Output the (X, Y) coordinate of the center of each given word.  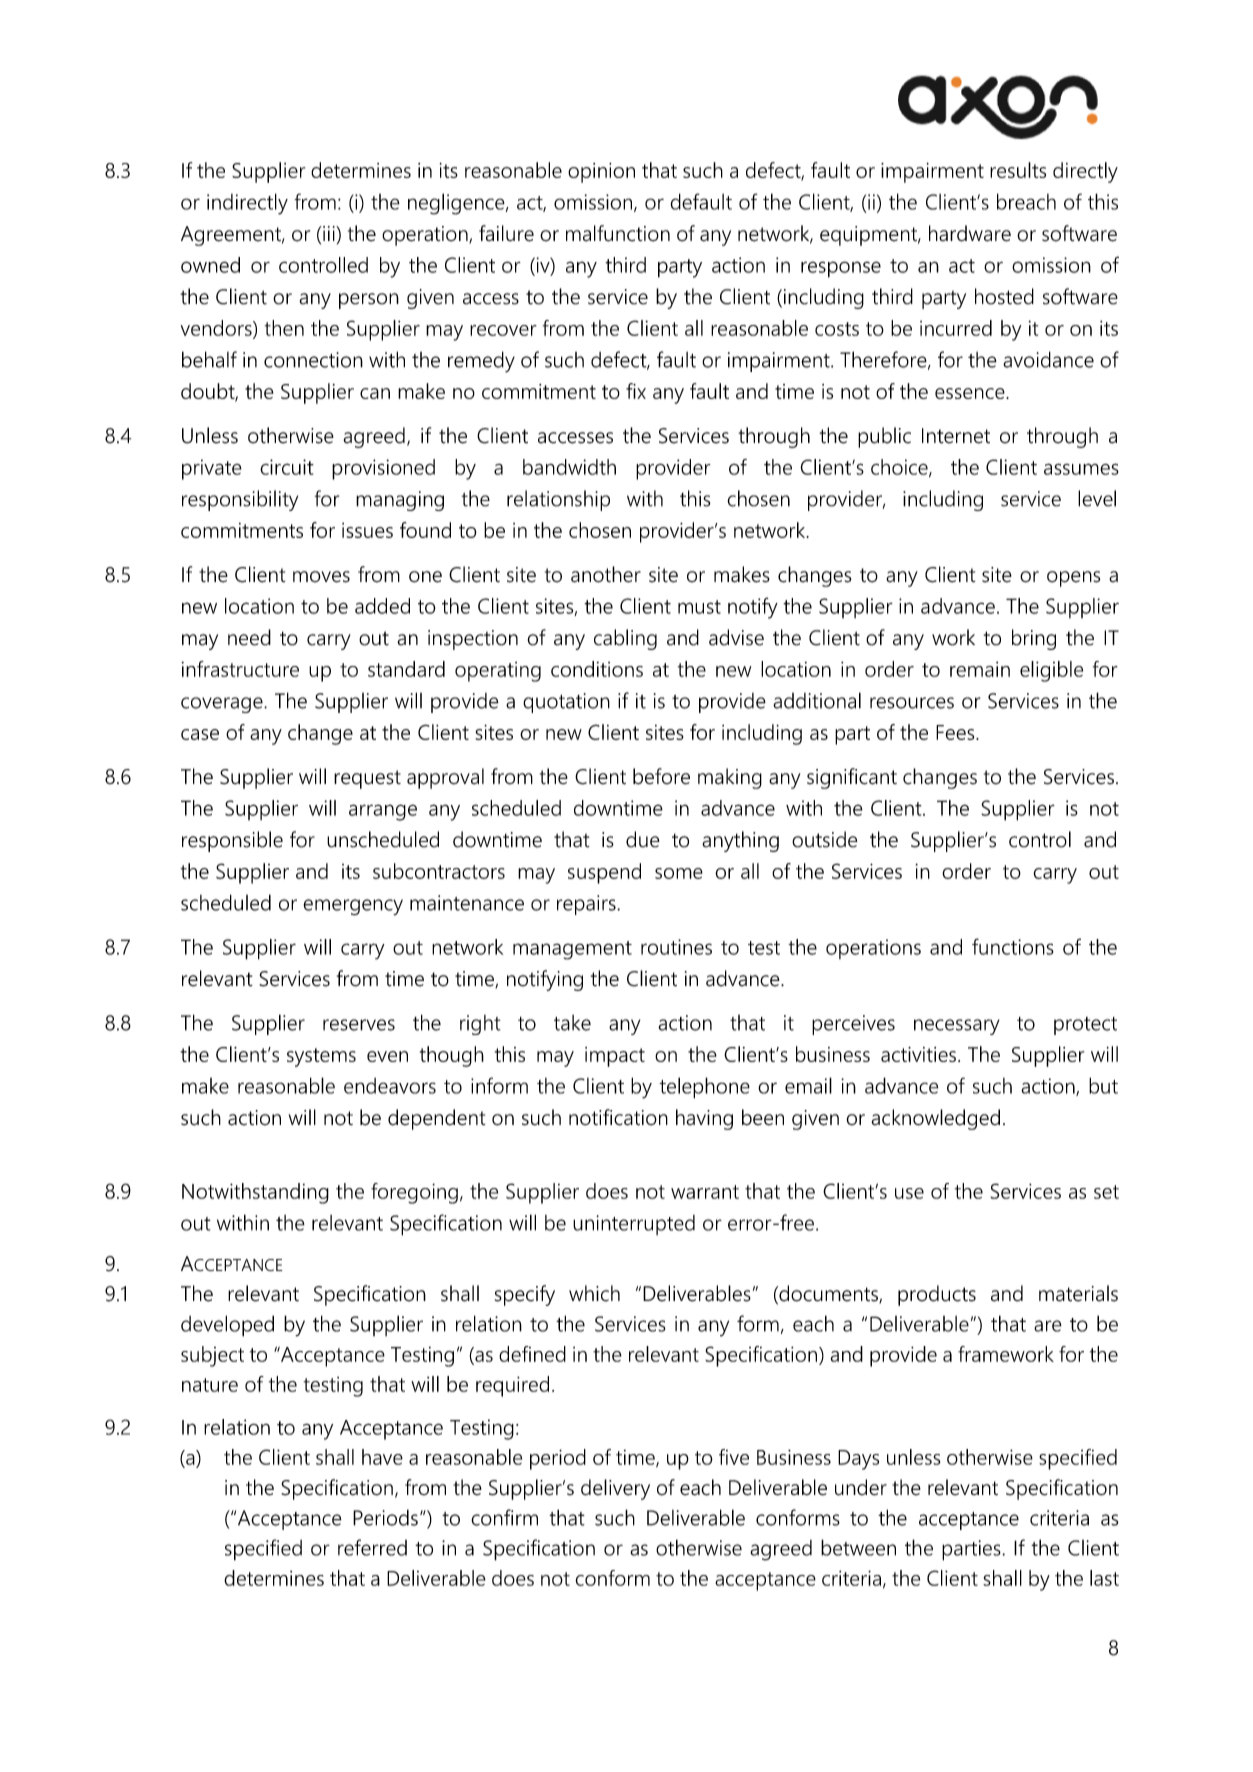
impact (615, 1057)
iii (330, 233)
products (937, 1295)
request (367, 779)
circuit (287, 467)
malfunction (618, 233)
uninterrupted (634, 1225)
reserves (359, 1025)
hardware (970, 233)
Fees (956, 732)
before (661, 776)
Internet (956, 436)
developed (227, 1326)
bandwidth (569, 467)
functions (1013, 946)
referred (372, 1547)
